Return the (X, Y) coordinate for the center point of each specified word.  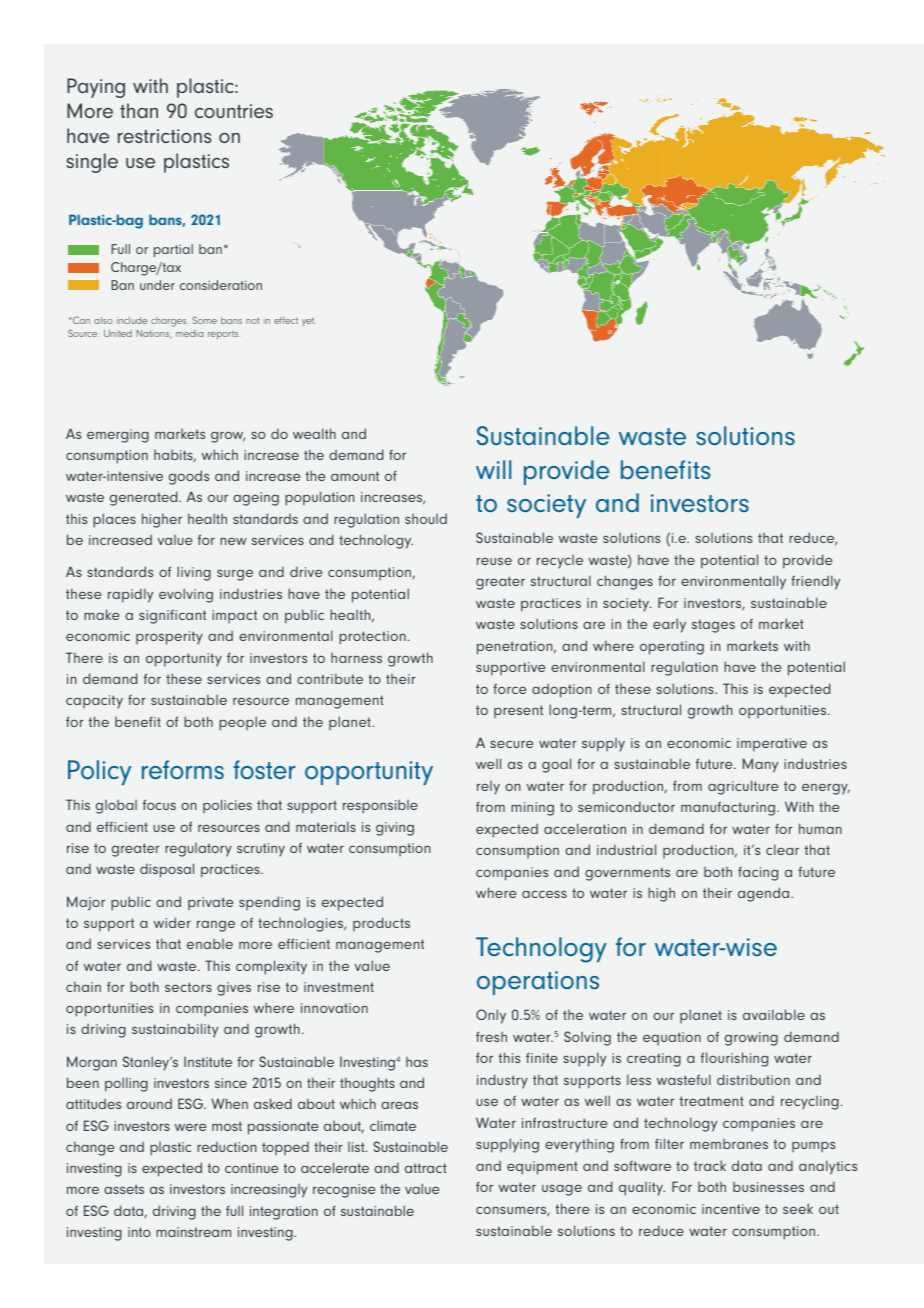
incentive (731, 1209)
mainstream (193, 1232)
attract (426, 1168)
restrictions (164, 136)
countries (234, 111)
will (493, 469)
